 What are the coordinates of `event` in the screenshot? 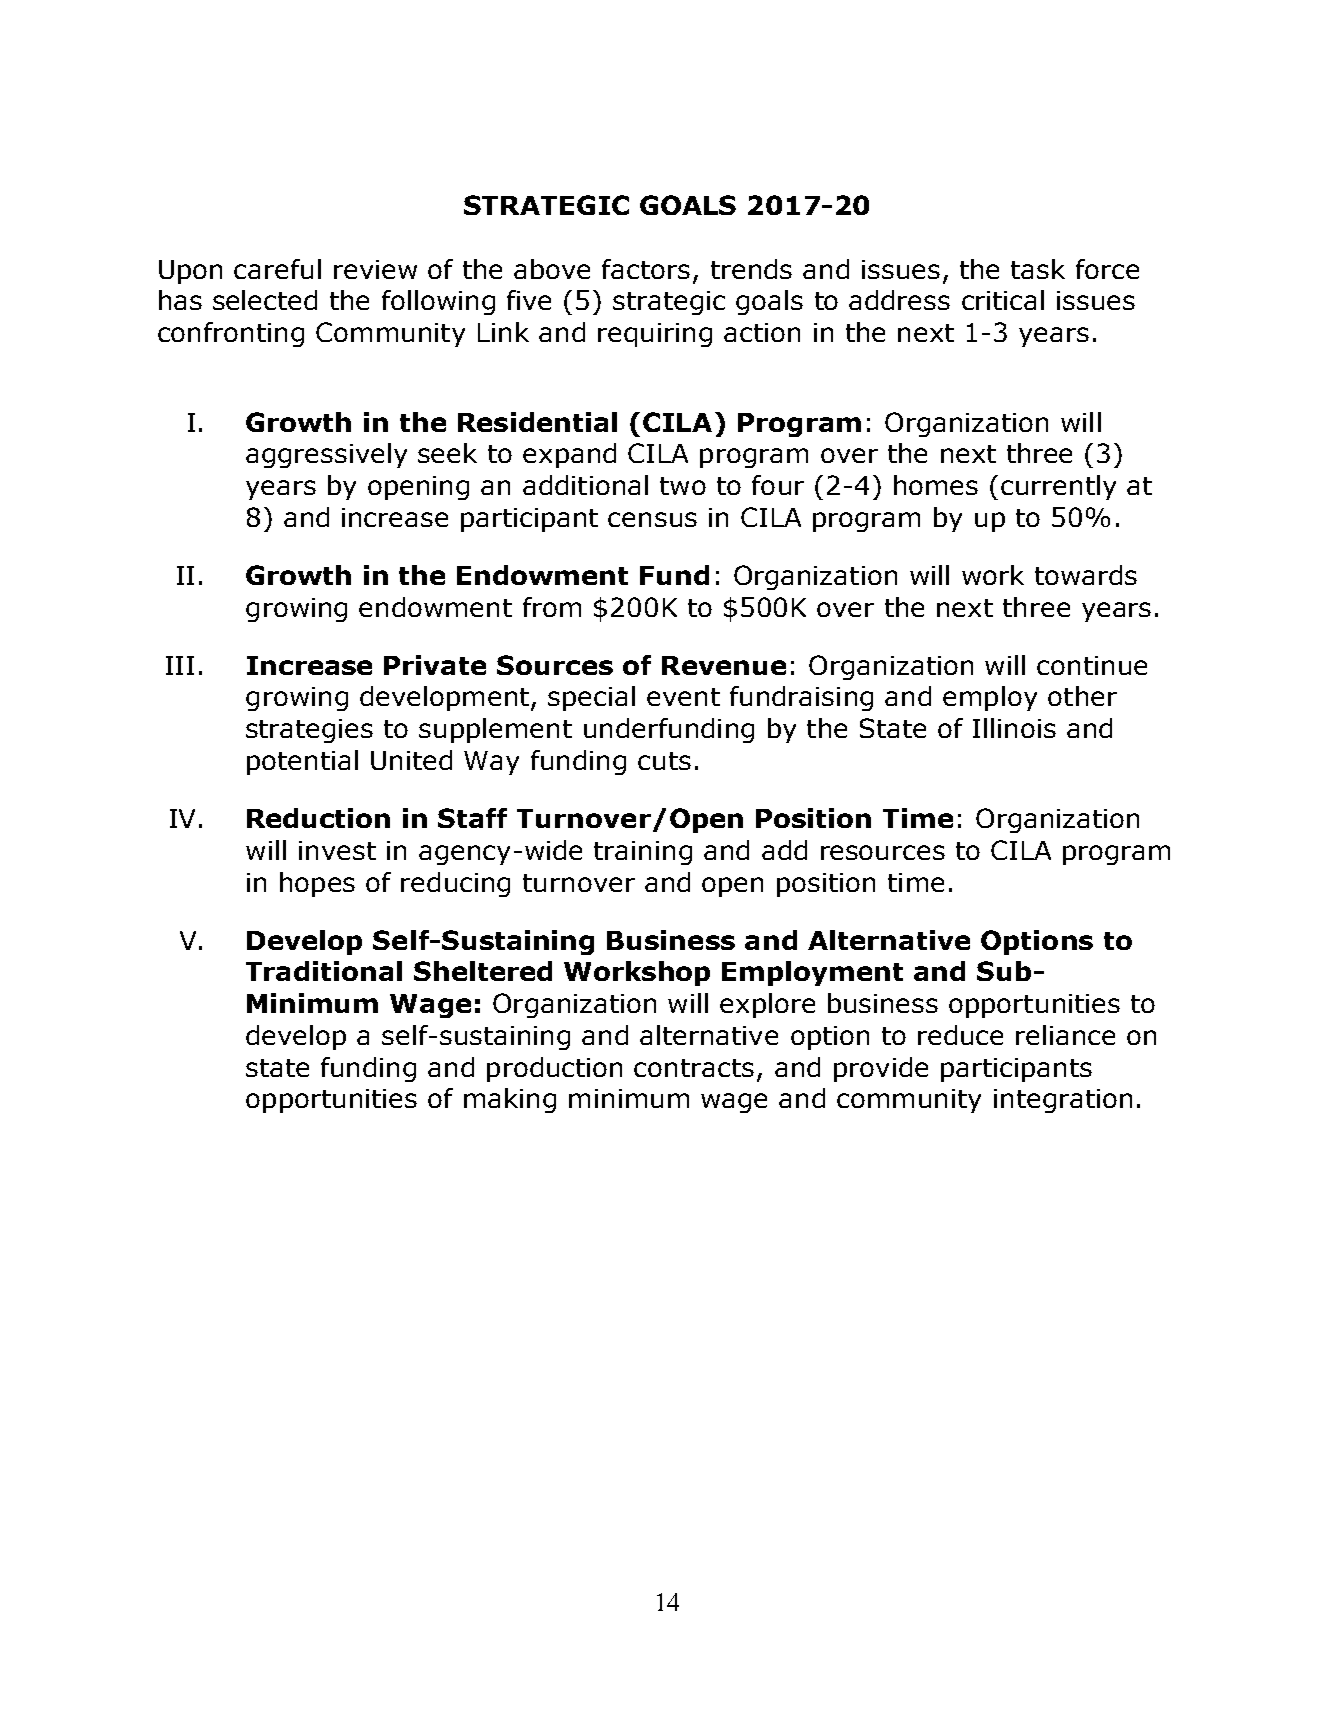 It's located at (683, 697).
